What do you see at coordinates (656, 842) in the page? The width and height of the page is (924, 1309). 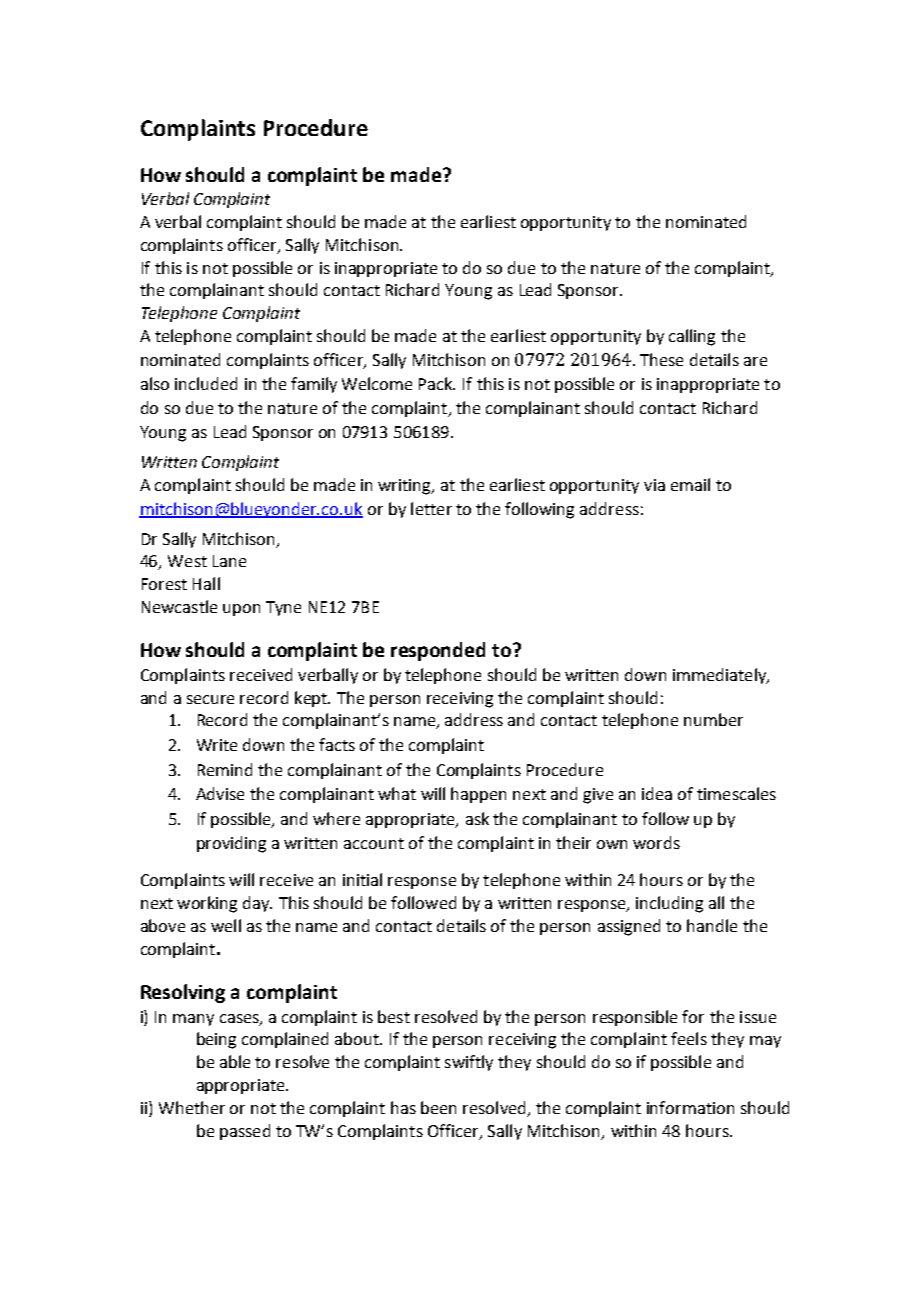 I see `words` at bounding box center [656, 842].
